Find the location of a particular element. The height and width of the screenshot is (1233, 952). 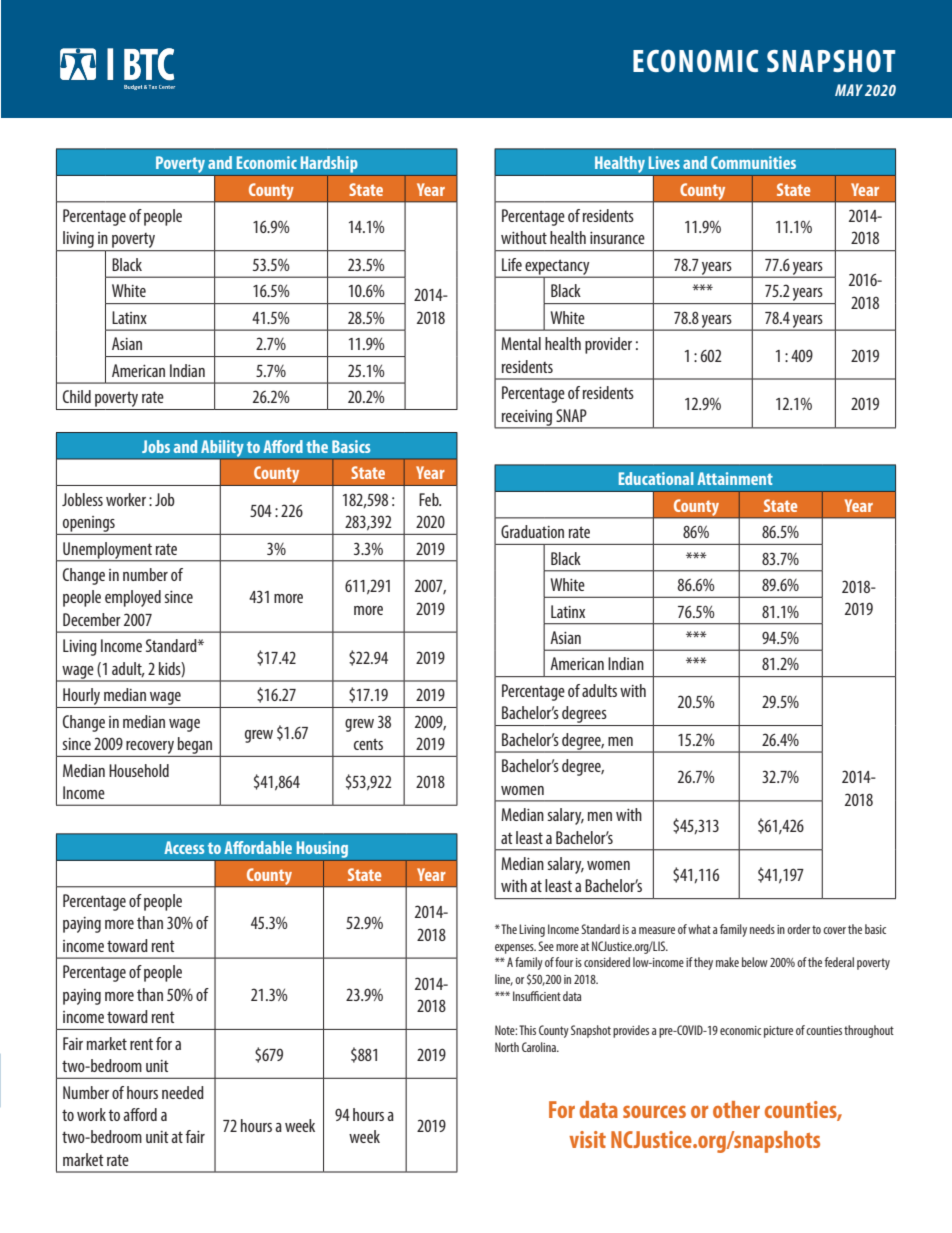

Jobs is located at coordinates (156, 446).
